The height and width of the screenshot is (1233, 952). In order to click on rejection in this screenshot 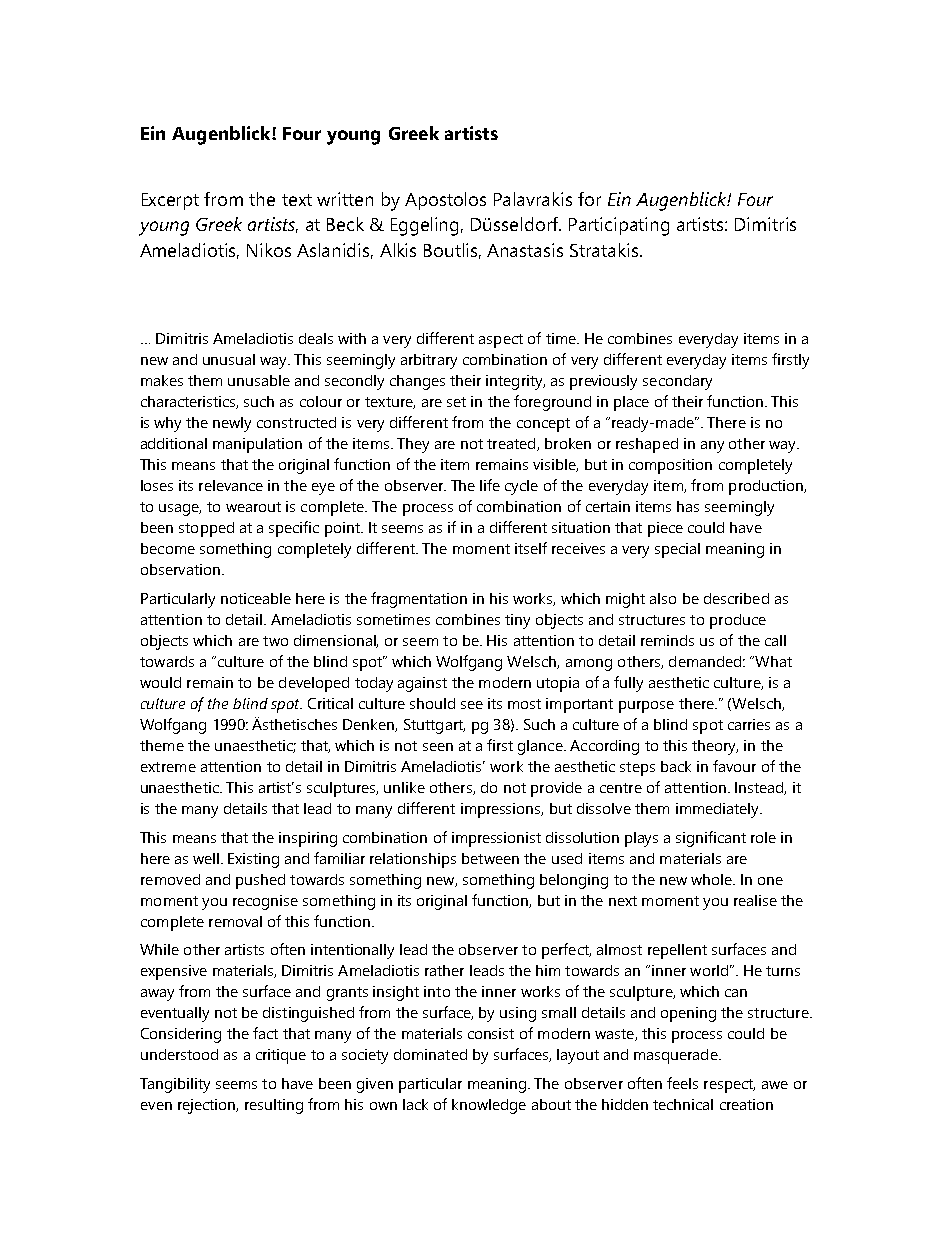, I will do `click(208, 1106)`.
